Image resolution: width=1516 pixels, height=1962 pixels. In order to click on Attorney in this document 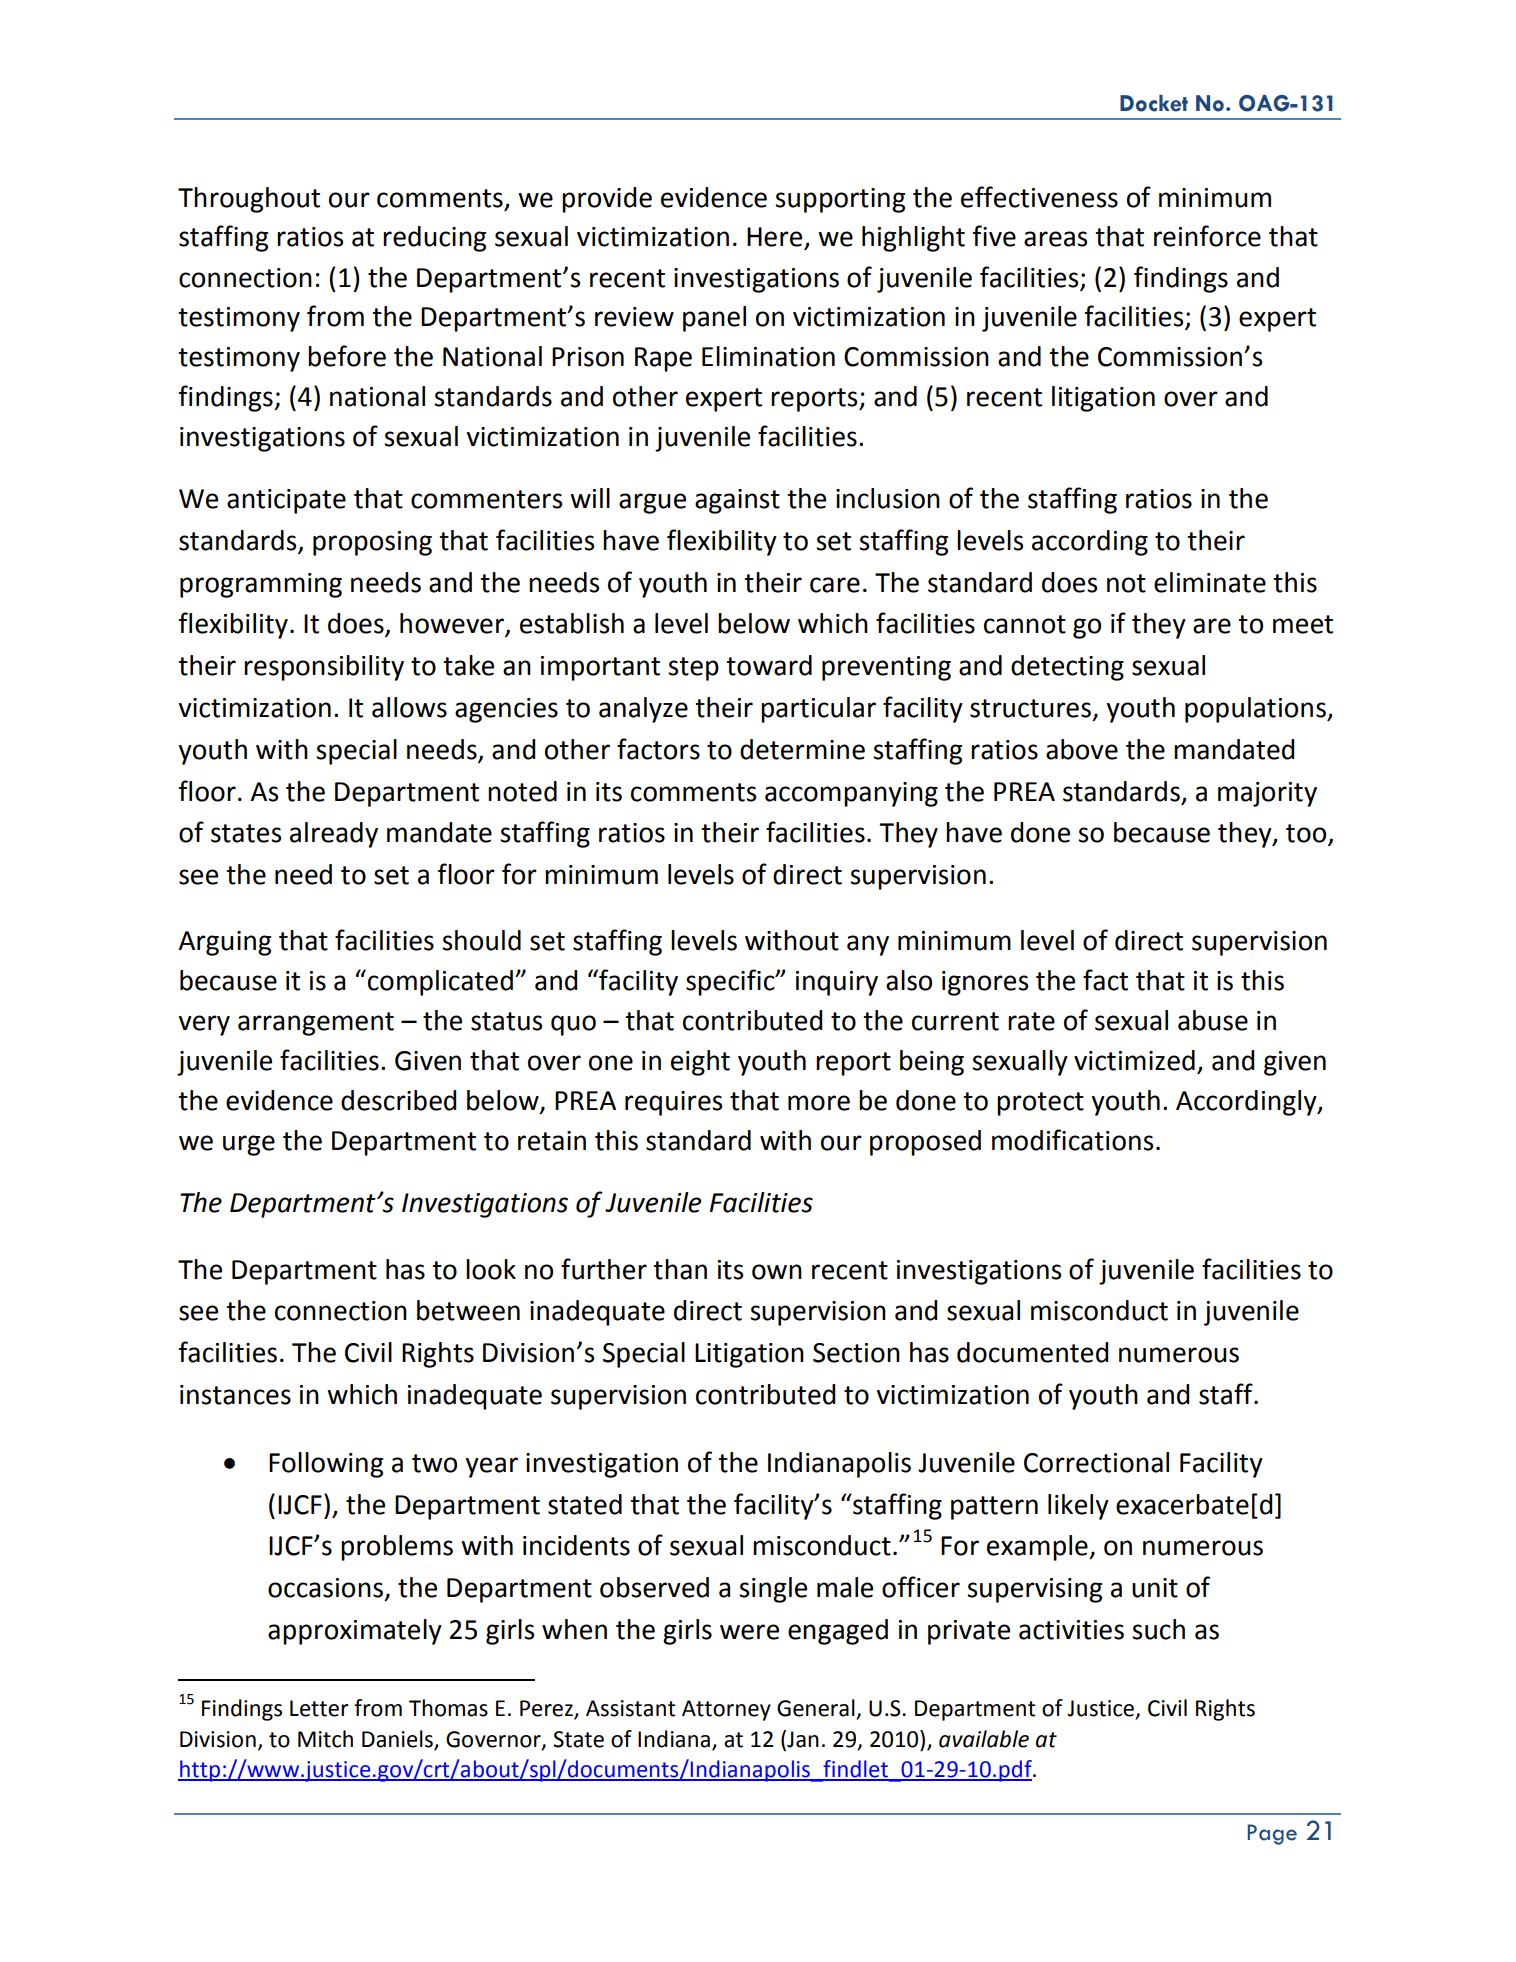, I will do `click(726, 1710)`.
